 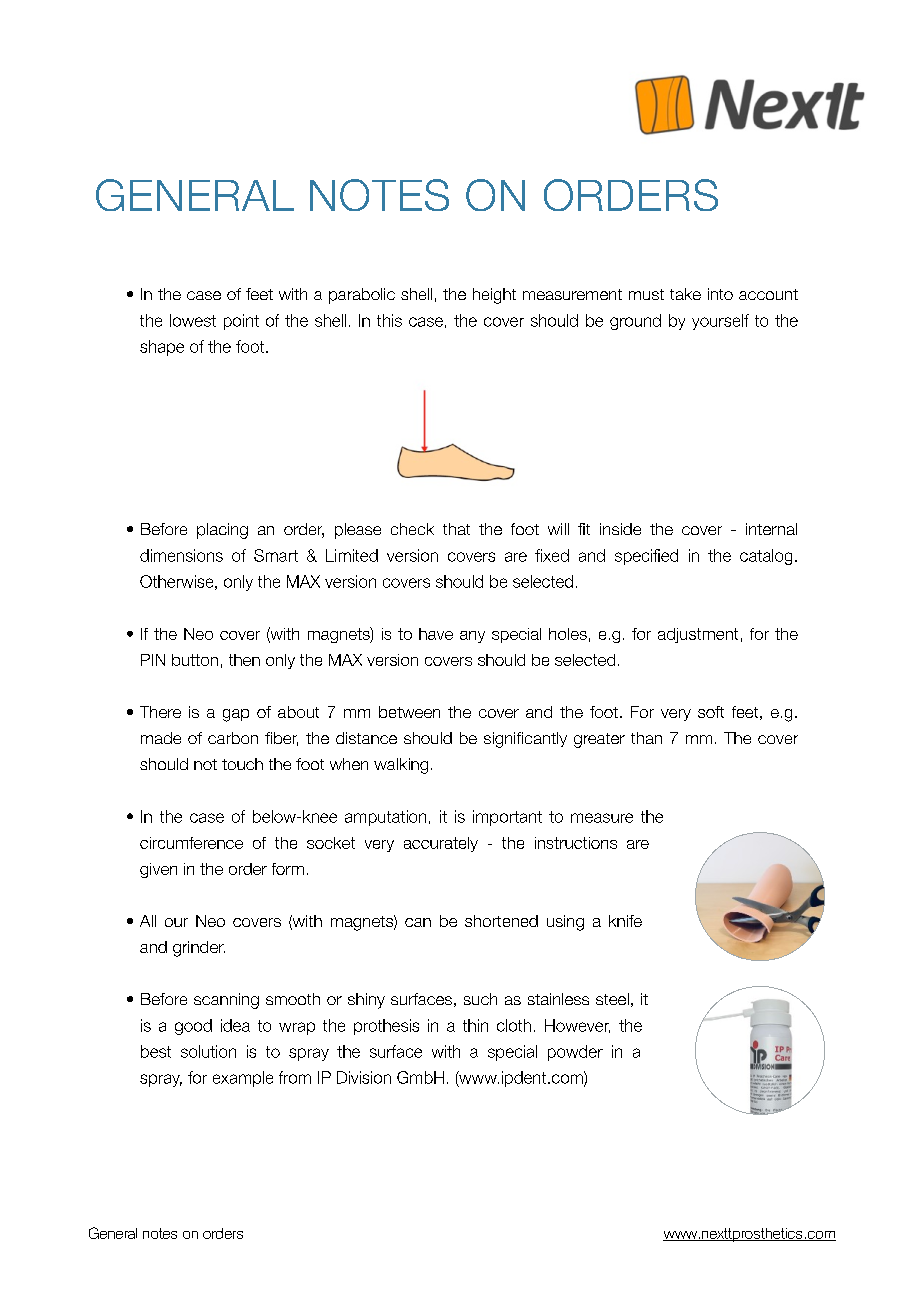 I want to click on between, so click(x=409, y=712).
